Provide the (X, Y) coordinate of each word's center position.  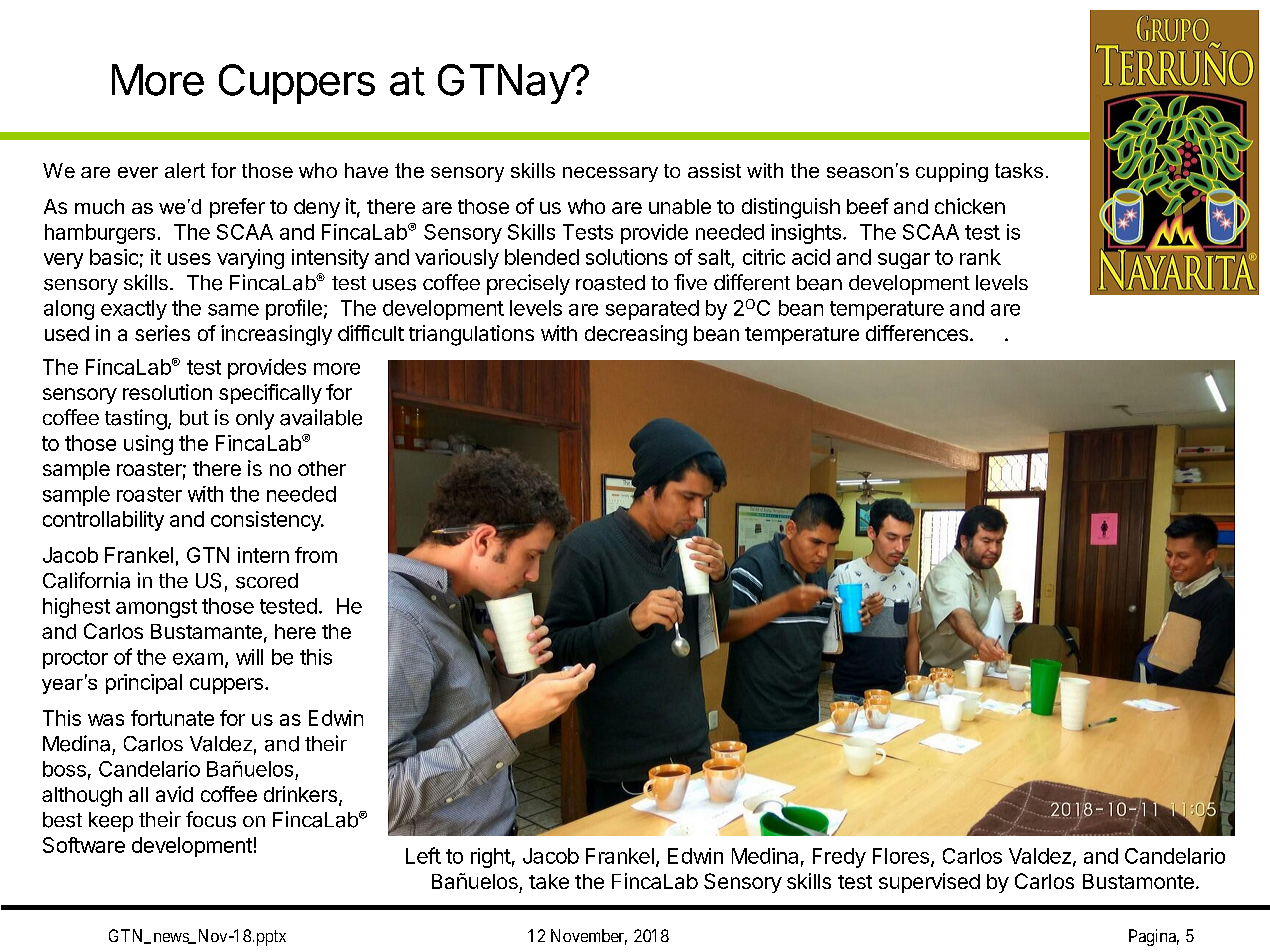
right (491, 858)
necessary (610, 174)
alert (185, 170)
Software (84, 845)
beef (868, 206)
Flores (901, 856)
